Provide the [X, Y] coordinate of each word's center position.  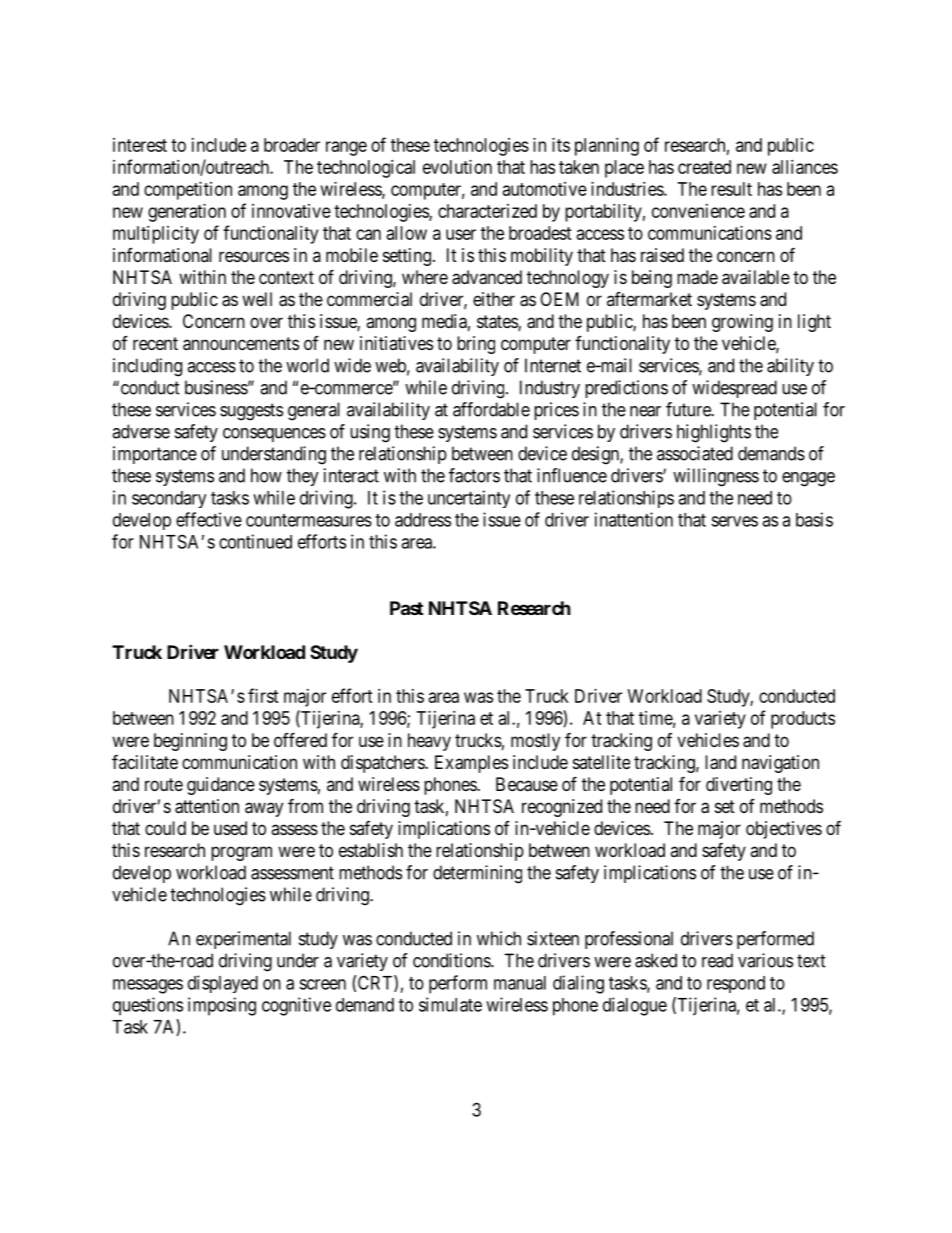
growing [742, 323]
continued [255, 541]
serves [734, 521]
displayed [223, 984]
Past [406, 608]
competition [188, 191]
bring [476, 345]
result [731, 189]
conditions [452, 960]
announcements [241, 344]
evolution [457, 167]
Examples [471, 764]
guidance [221, 786]
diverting [739, 786]
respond [736, 984]
